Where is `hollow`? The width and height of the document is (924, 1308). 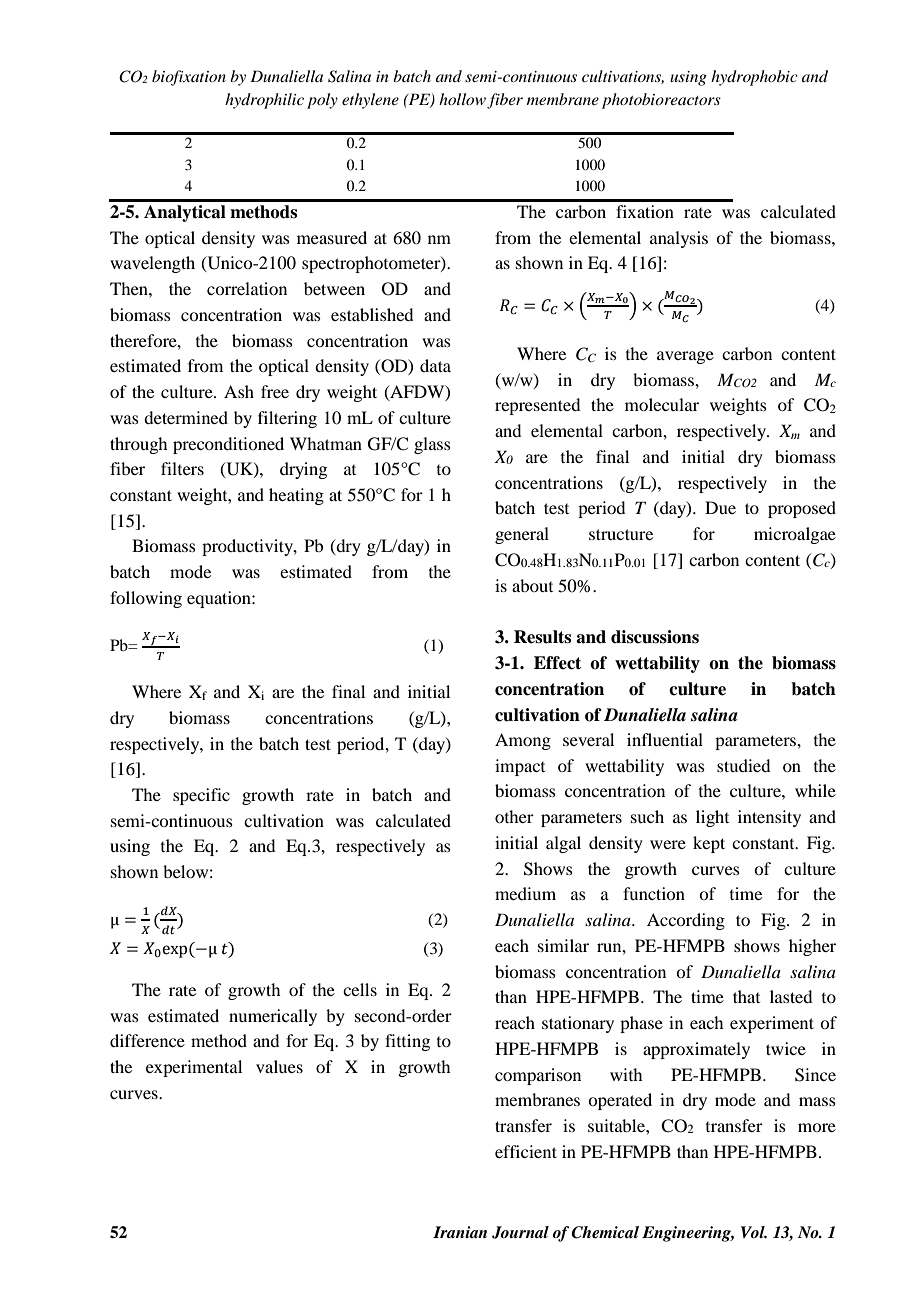 hollow is located at coordinates (462, 99).
